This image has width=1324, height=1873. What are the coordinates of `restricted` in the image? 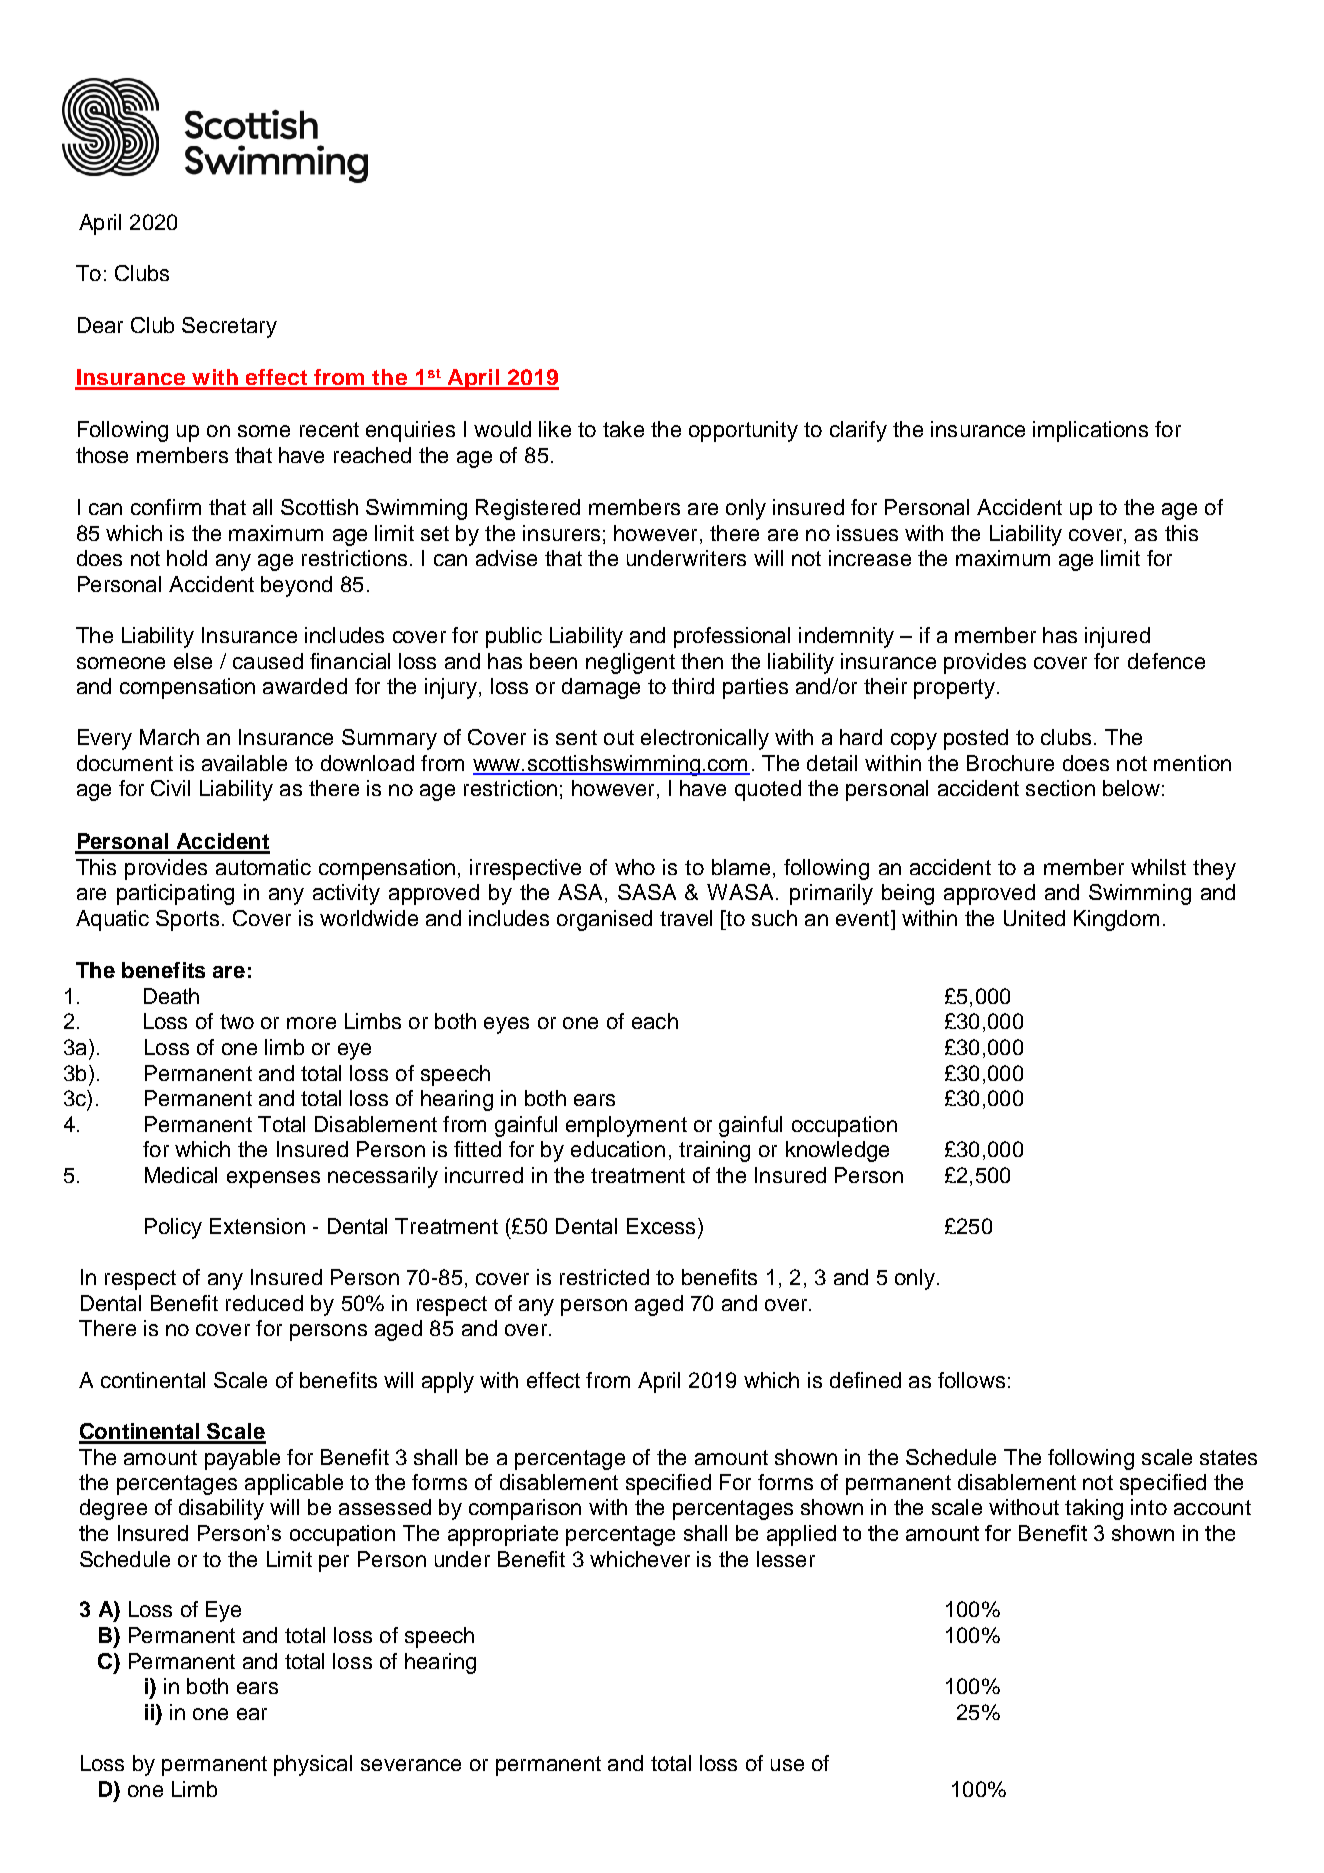 It's located at (604, 1277).
